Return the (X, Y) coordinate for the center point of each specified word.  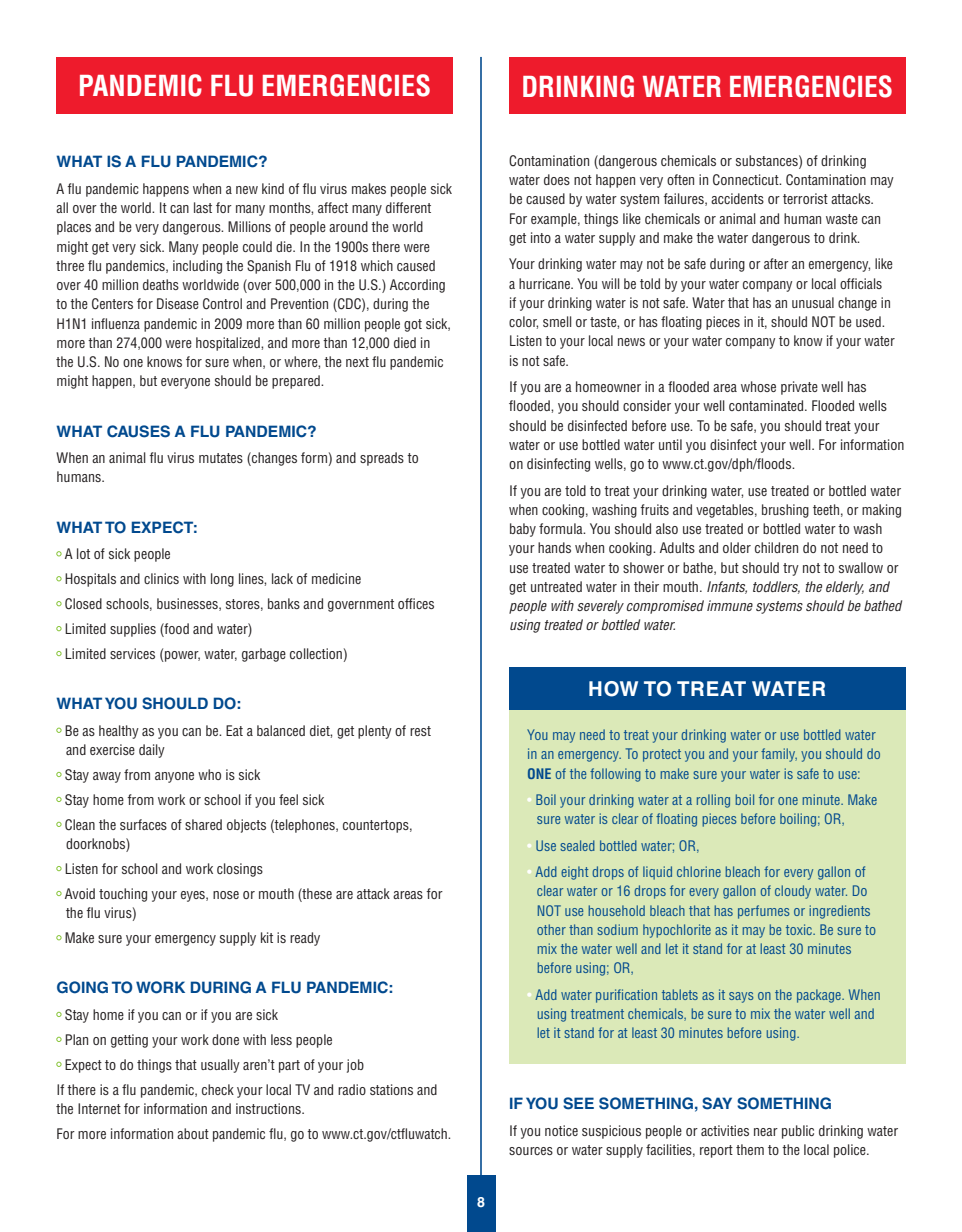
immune (730, 605)
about (193, 1133)
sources (531, 1151)
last (203, 207)
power (181, 656)
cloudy (793, 892)
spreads (382, 459)
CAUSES (138, 431)
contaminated (767, 405)
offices (416, 603)
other (551, 929)
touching (123, 895)
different (408, 207)
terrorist (805, 198)
